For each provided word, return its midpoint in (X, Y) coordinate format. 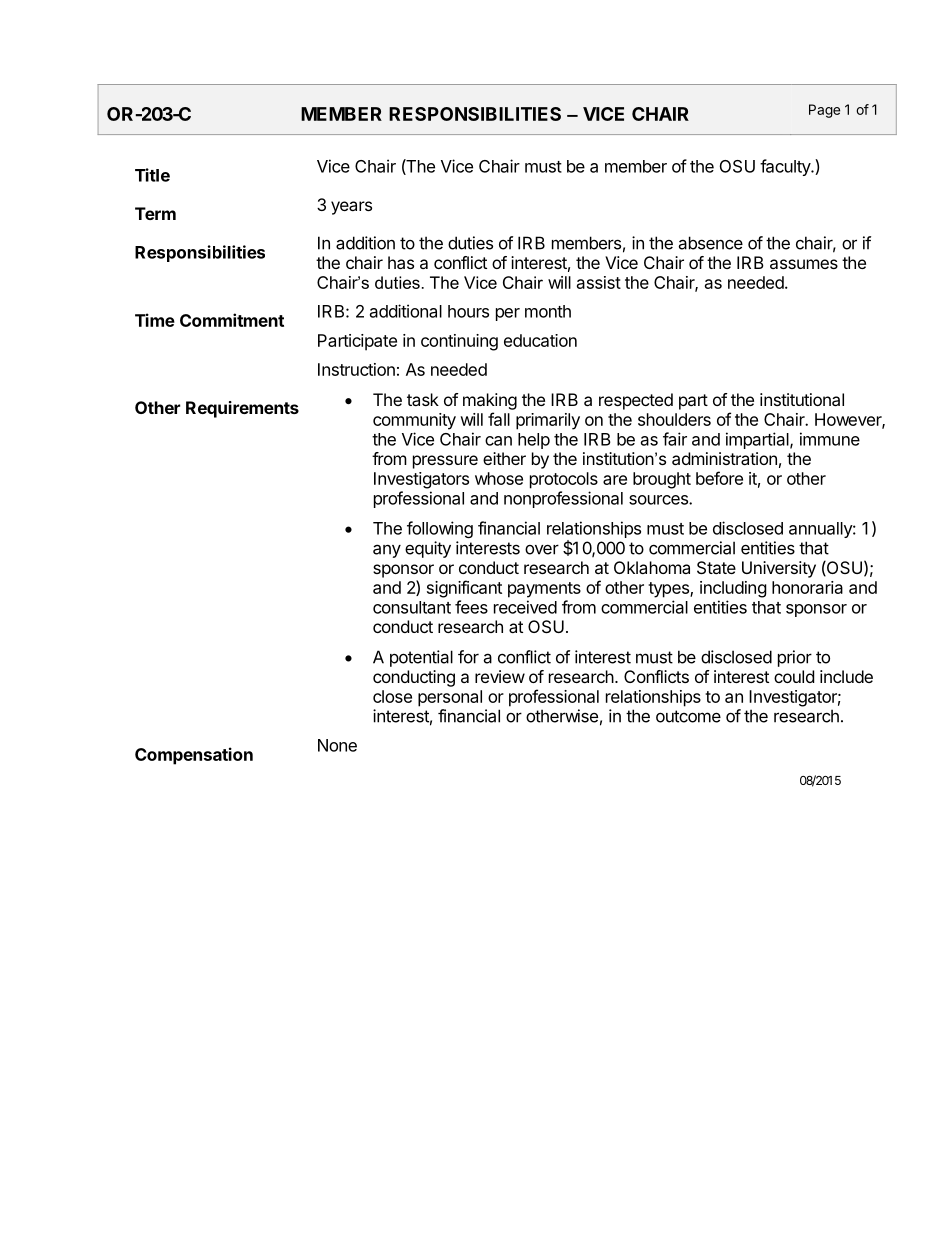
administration (724, 458)
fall (499, 419)
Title (152, 175)
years (351, 208)
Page (824, 111)
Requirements (242, 409)
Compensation (194, 756)
